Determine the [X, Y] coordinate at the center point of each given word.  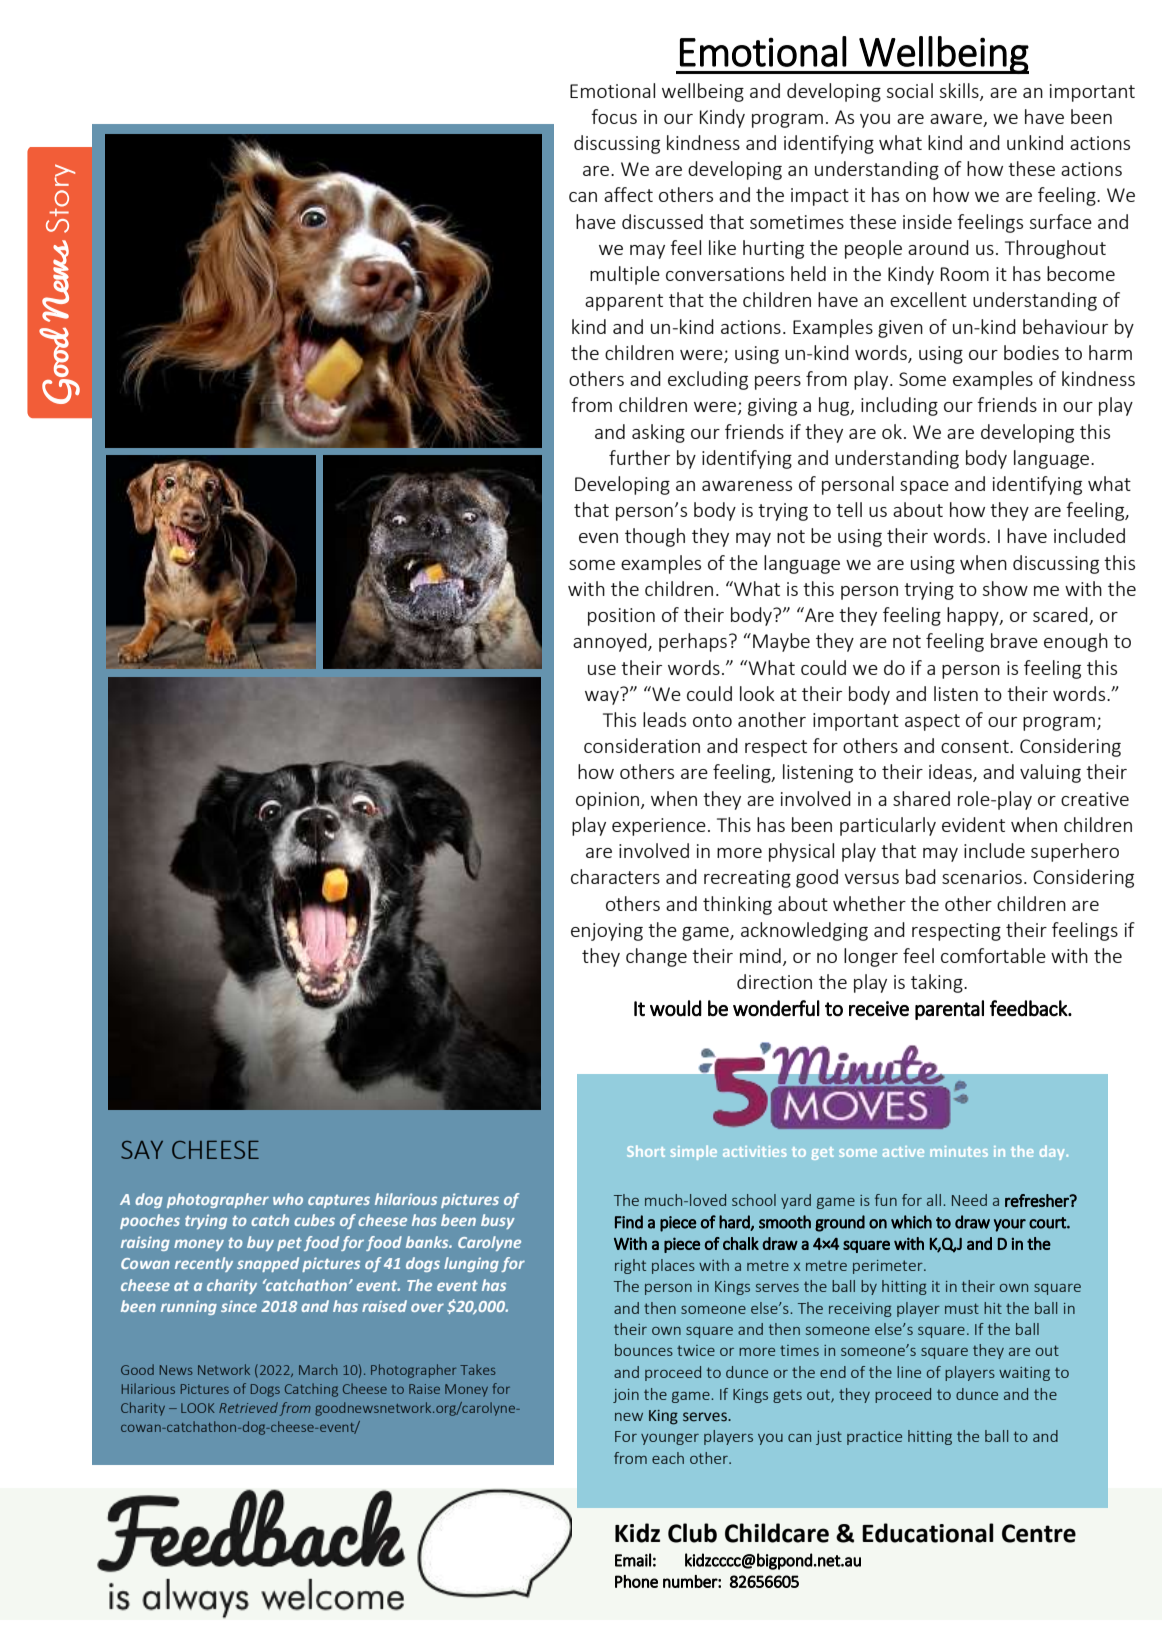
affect [628, 194]
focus [614, 116]
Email [633, 1560]
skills [960, 91]
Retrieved [248, 1407]
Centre [1039, 1533]
